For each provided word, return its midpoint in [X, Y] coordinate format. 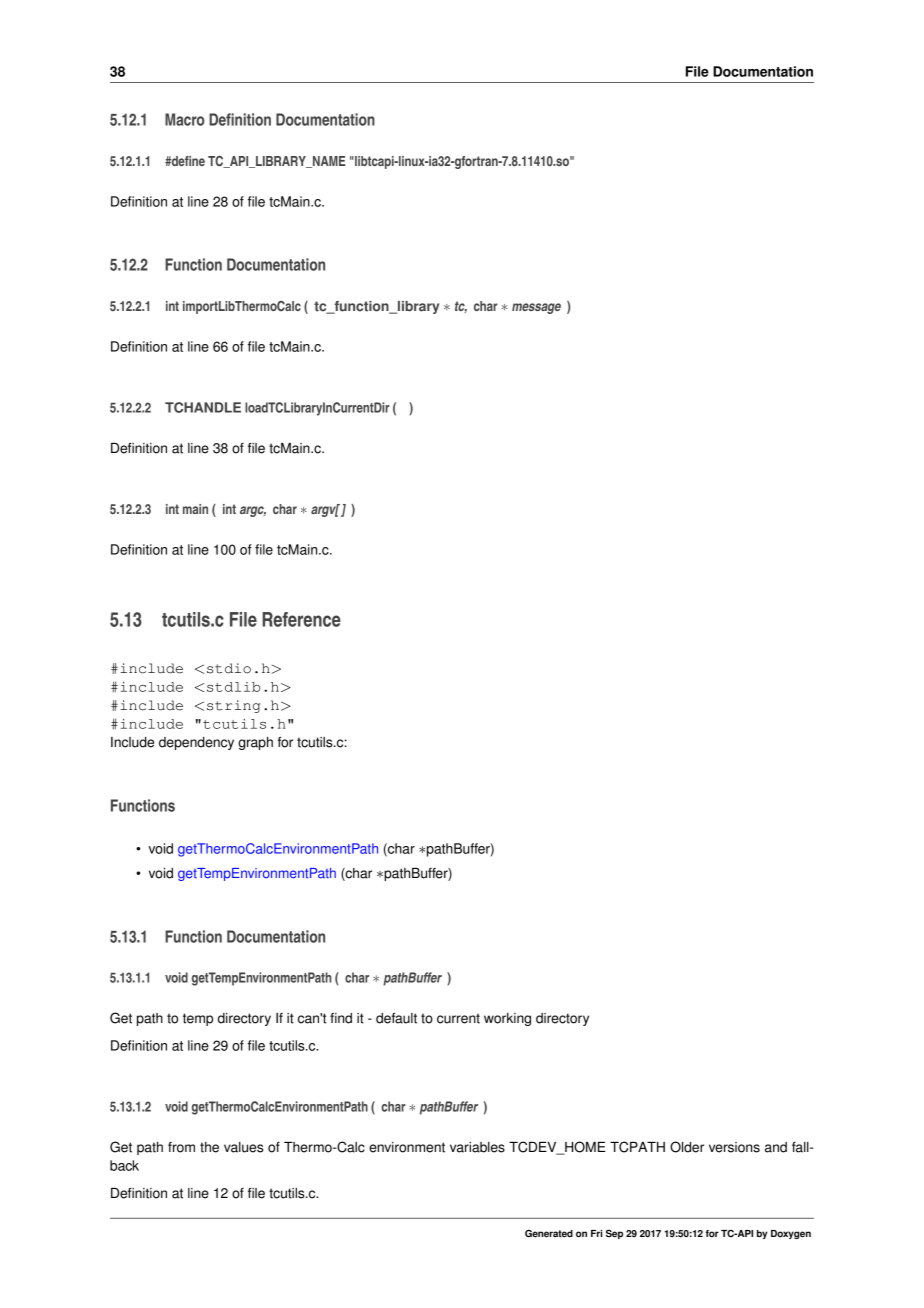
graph [255, 743]
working [507, 1019]
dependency [196, 743]
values [243, 1147]
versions [734, 1147]
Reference [301, 619]
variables [477, 1147]
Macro [184, 119]
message [536, 308]
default [396, 1018]
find [341, 1018]
